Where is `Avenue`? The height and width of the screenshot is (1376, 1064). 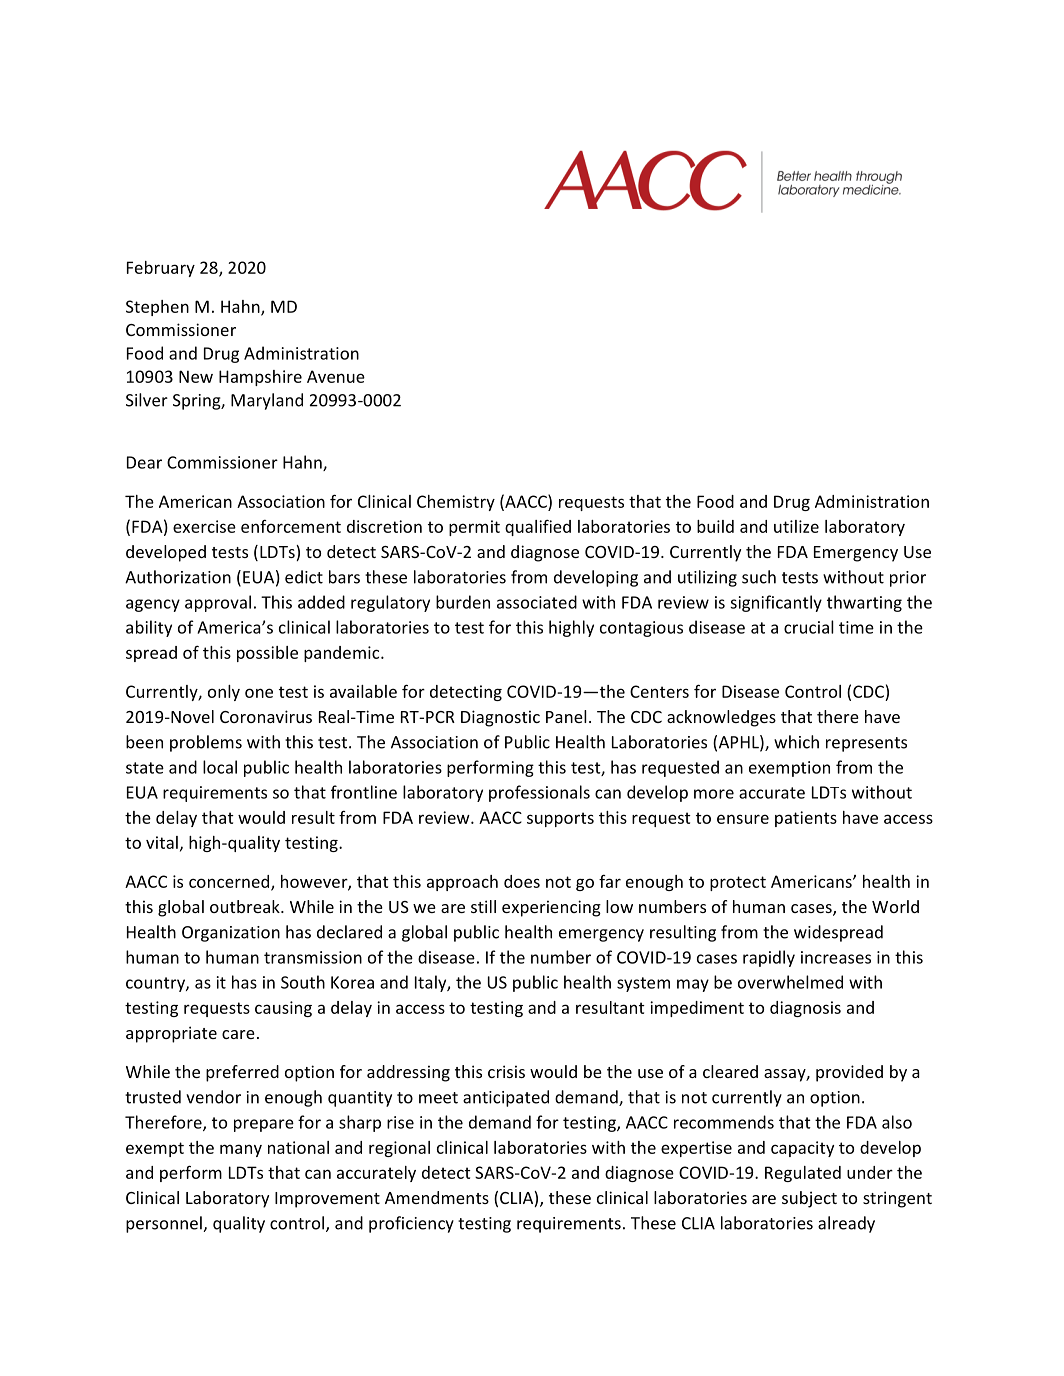 Avenue is located at coordinates (336, 376).
